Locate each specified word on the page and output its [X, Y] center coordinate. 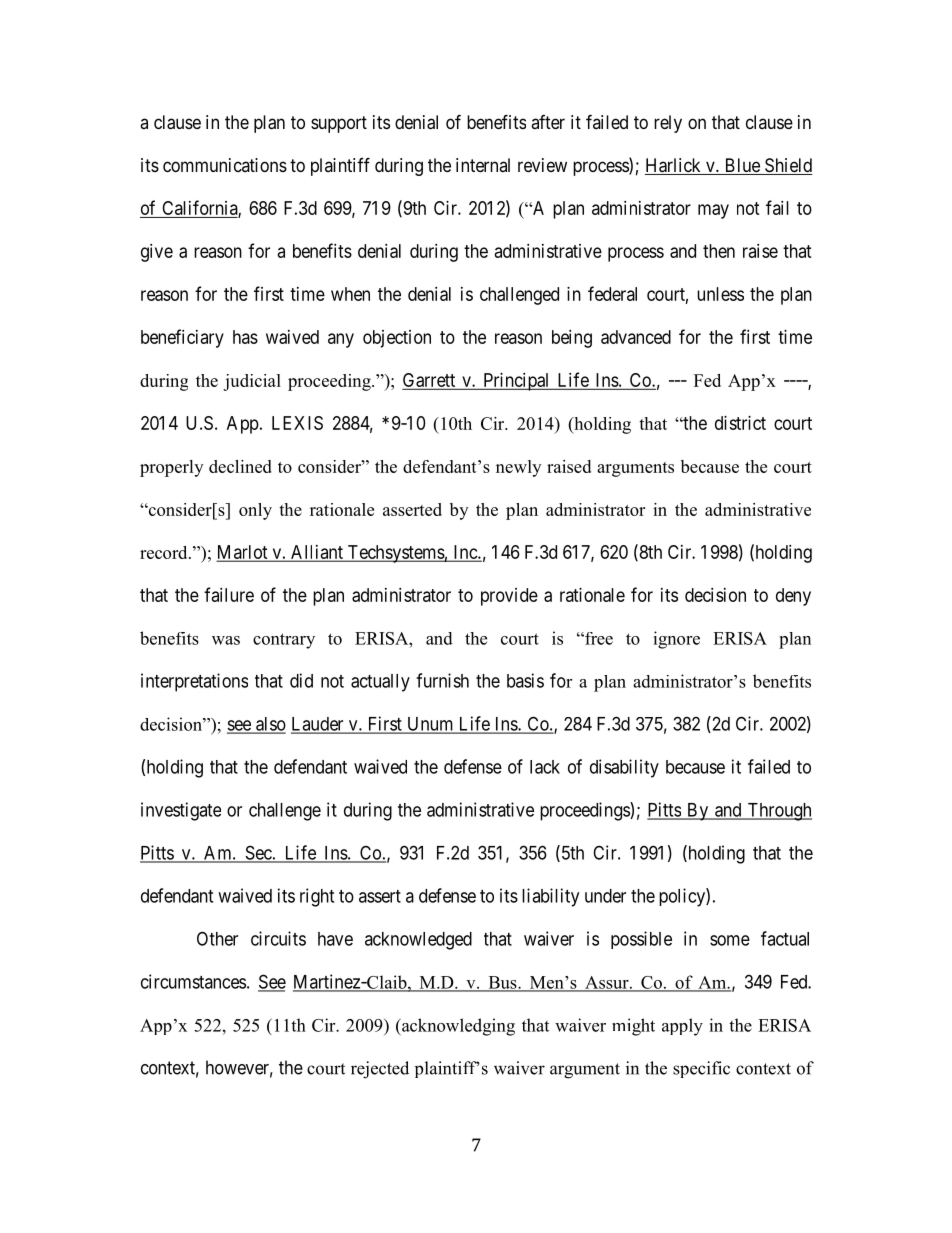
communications [225, 165]
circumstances [193, 981]
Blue [742, 166]
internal [483, 165]
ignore [676, 640]
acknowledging [457, 1027]
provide [509, 597]
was [226, 640]
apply [682, 1027]
